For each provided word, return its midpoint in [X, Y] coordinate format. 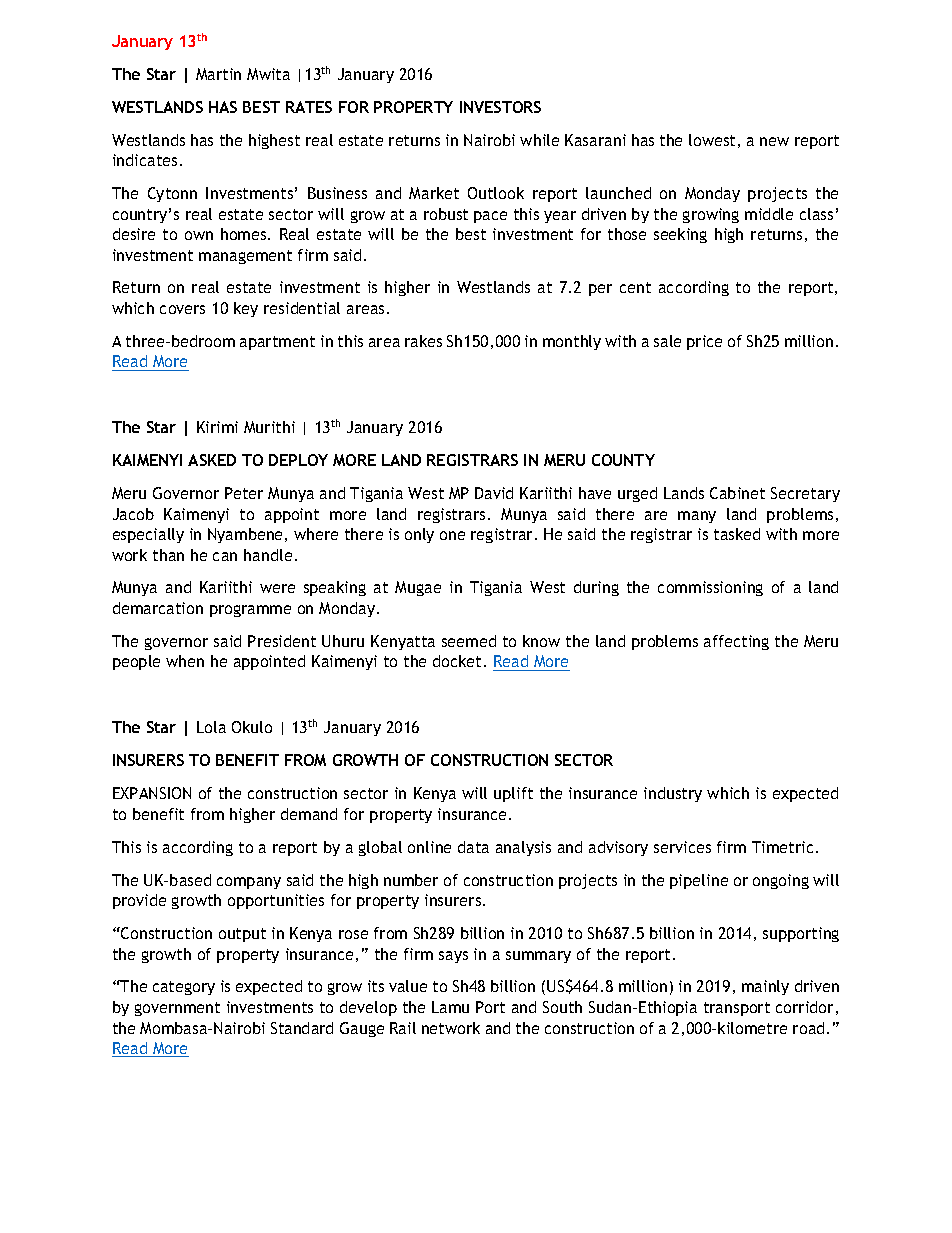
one [452, 535]
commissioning [710, 588]
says [453, 957]
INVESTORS [500, 107]
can [225, 556]
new [774, 141]
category [184, 988]
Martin [218, 74]
